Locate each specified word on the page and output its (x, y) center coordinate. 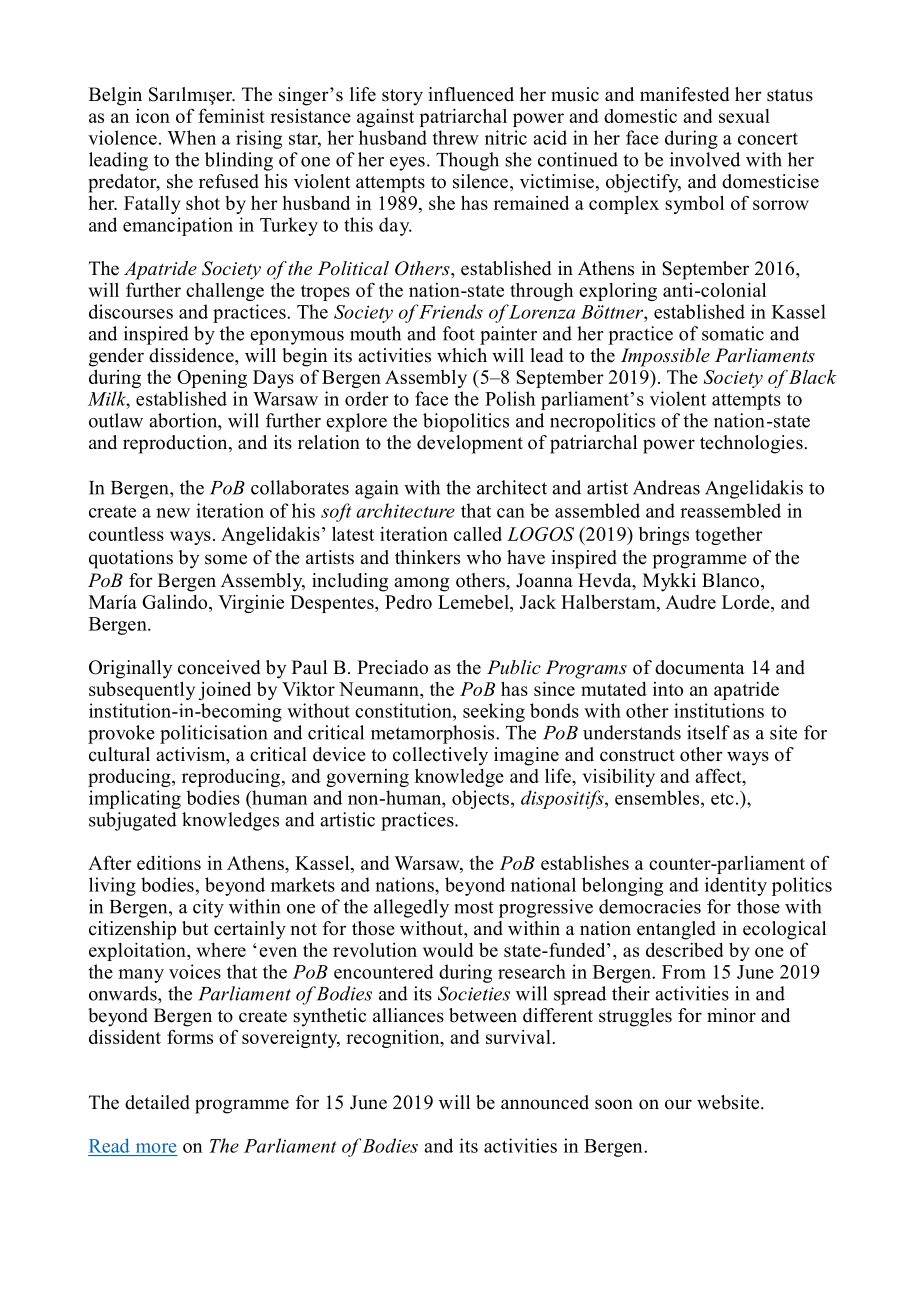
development (470, 444)
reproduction (176, 444)
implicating (135, 799)
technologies (752, 444)
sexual (744, 116)
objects (480, 799)
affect (719, 777)
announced (545, 1102)
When (191, 137)
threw (456, 137)
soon (614, 1104)
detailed (157, 1102)
